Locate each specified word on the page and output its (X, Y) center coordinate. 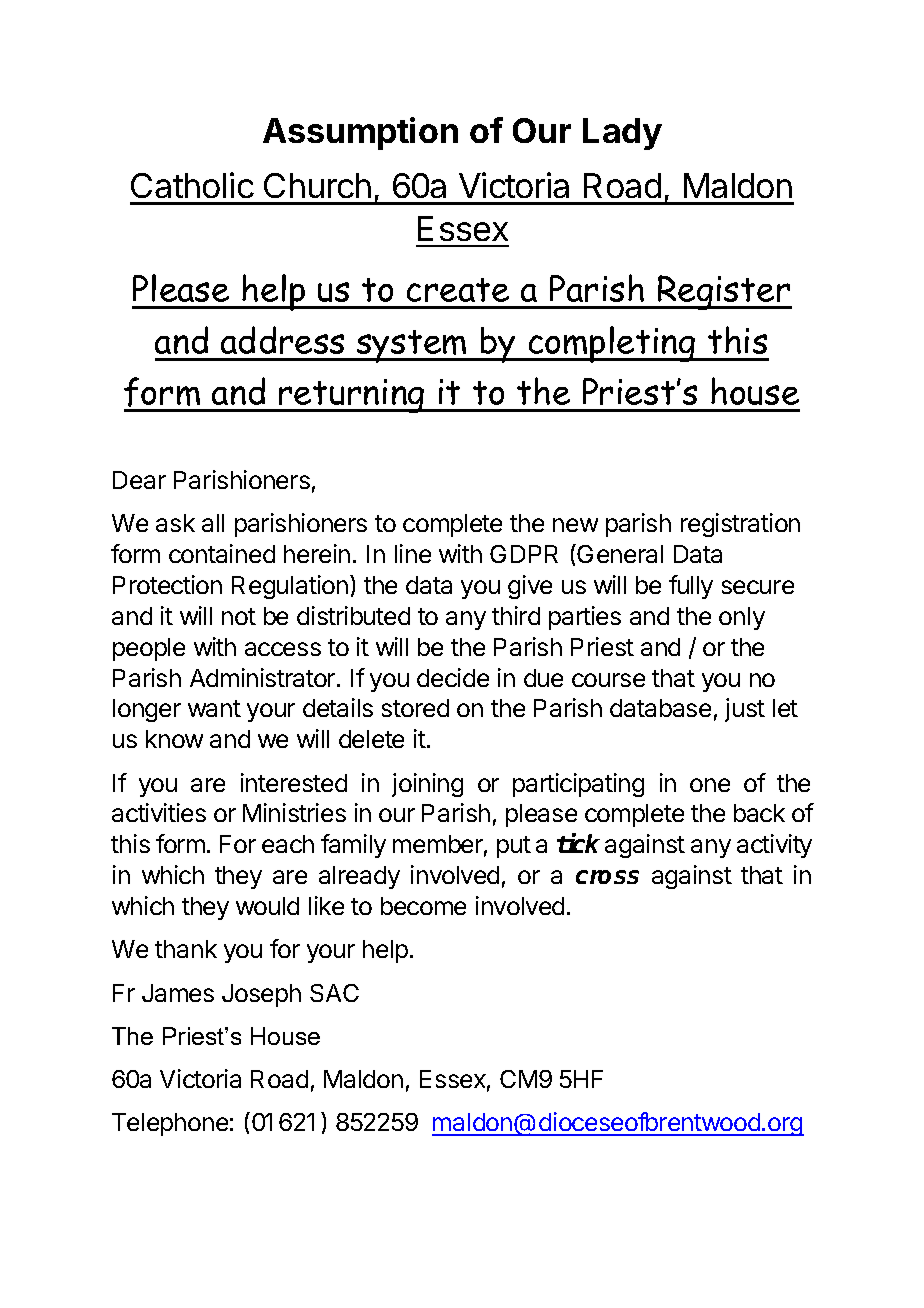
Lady (622, 134)
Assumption (360, 133)
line (413, 553)
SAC (334, 993)
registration (740, 525)
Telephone (170, 1124)
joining (427, 785)
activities (159, 812)
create (458, 290)
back (759, 813)
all (213, 523)
